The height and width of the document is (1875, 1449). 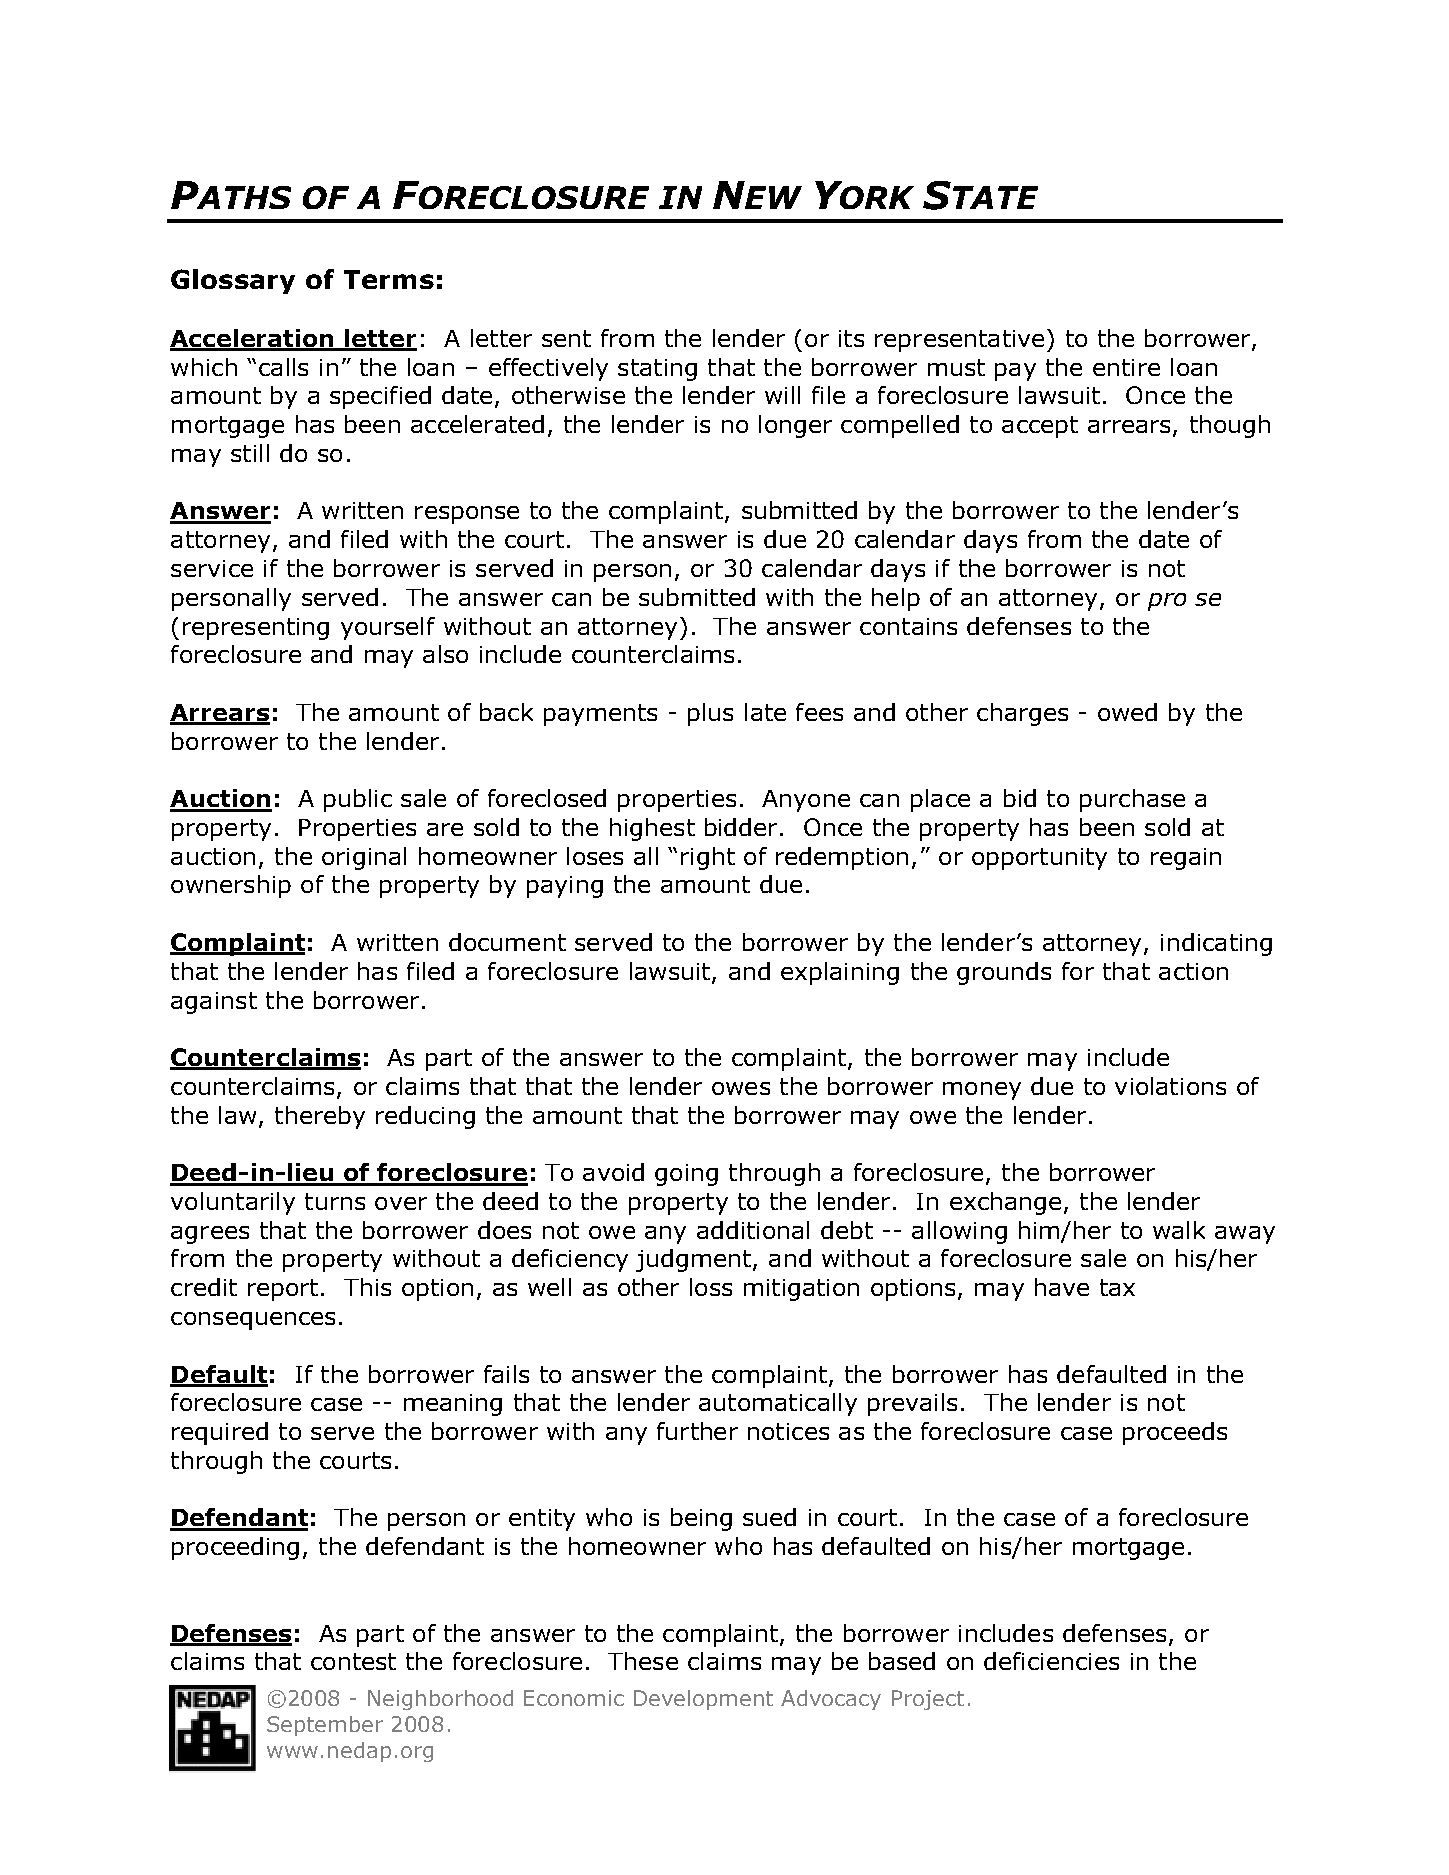 I want to click on plus, so click(x=710, y=714).
